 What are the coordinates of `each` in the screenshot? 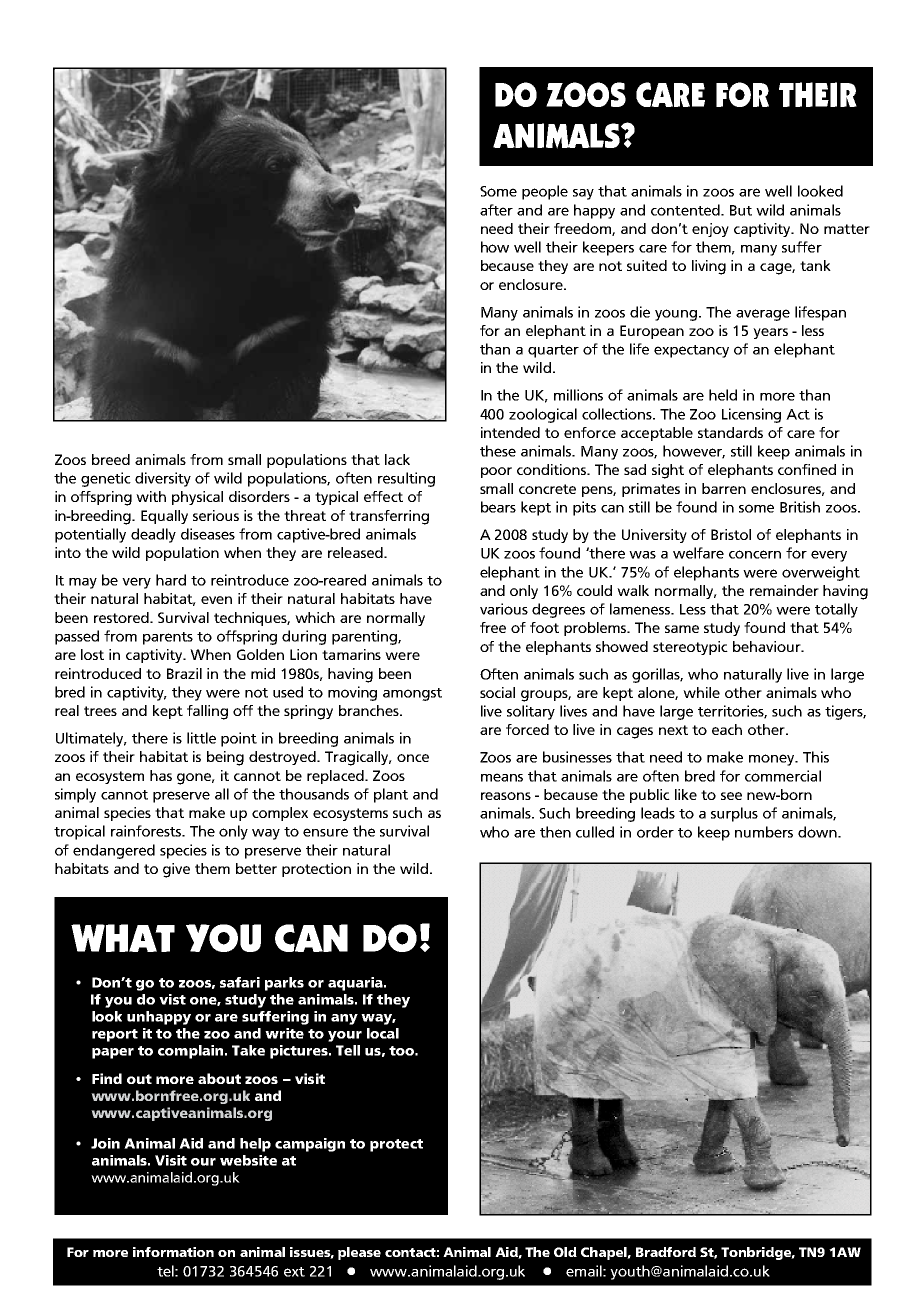 It's located at (727, 729).
